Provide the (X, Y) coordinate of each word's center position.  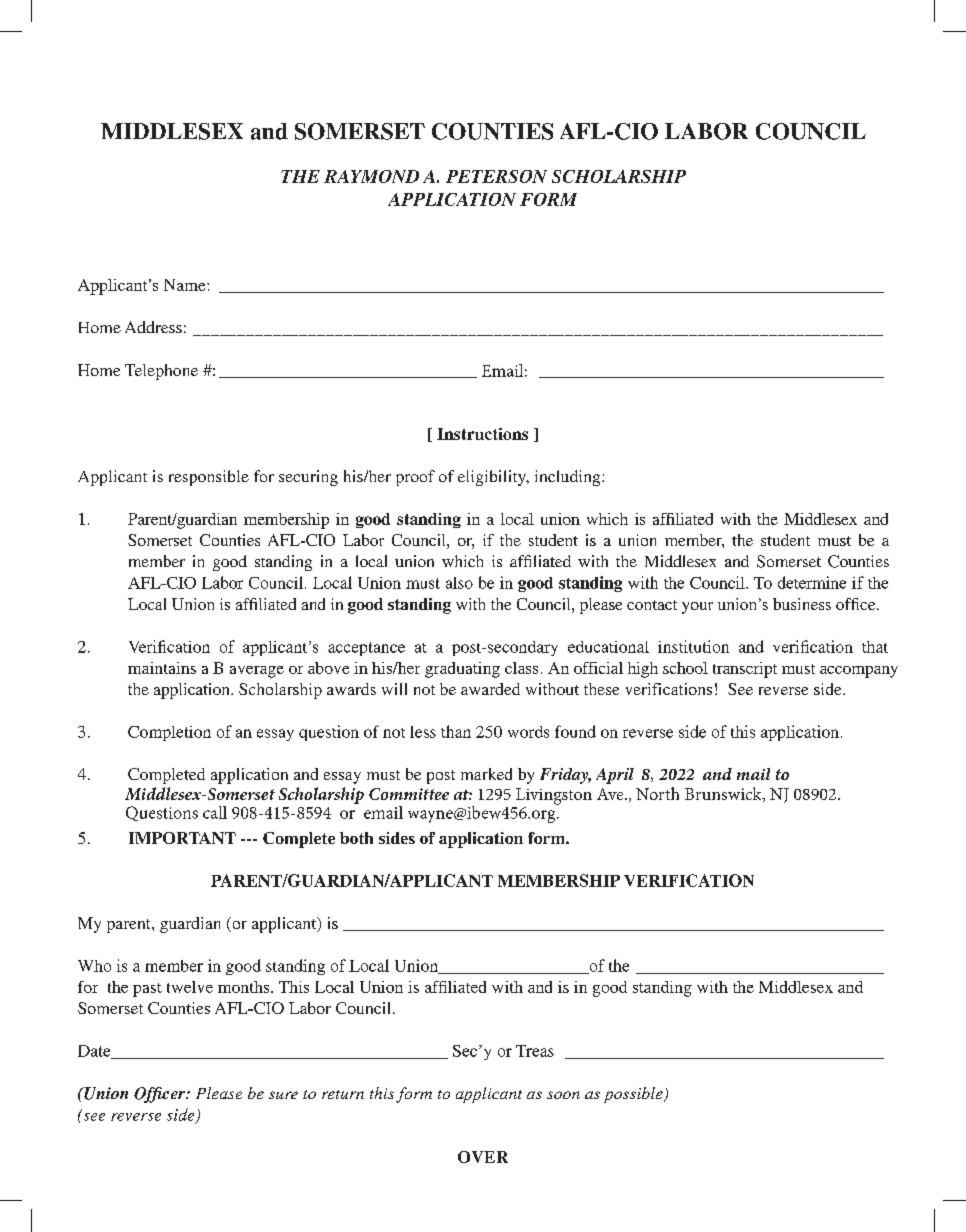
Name (186, 285)
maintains (162, 668)
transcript (745, 670)
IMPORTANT (182, 838)
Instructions (482, 434)
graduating (462, 670)
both (356, 838)
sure (283, 1095)
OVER (483, 1157)
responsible (209, 478)
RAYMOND (371, 176)
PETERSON (496, 176)
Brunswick (724, 794)
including (569, 478)
